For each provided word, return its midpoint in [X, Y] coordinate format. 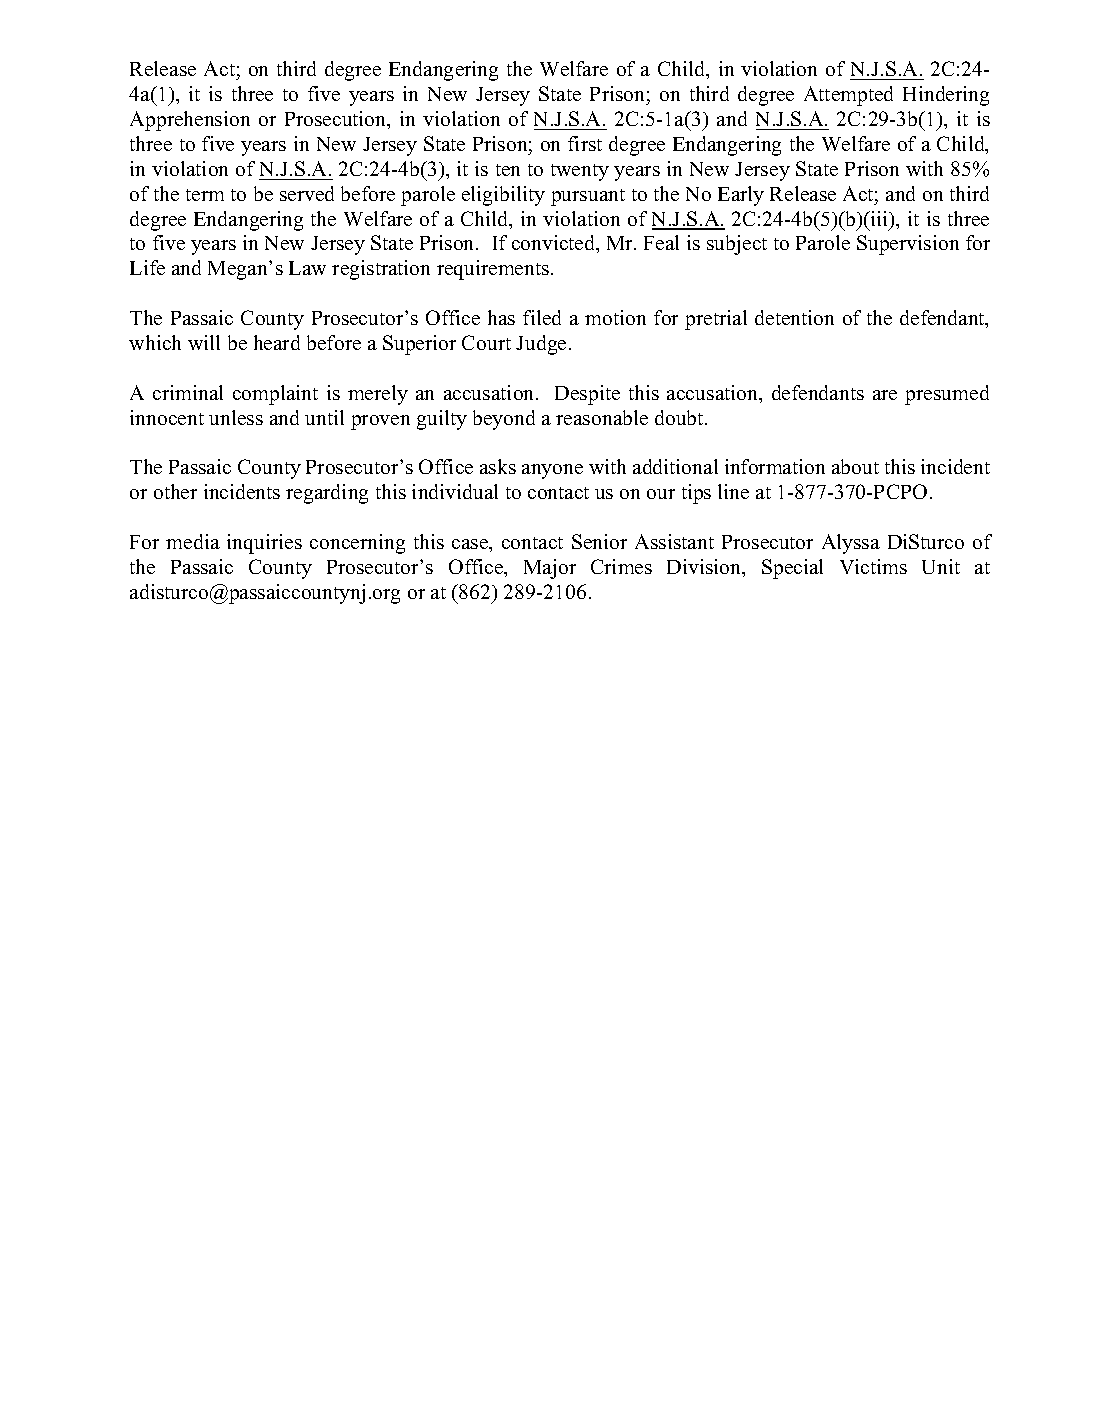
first [585, 143]
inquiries [264, 544]
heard [277, 342]
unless [236, 417]
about [855, 466]
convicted [555, 244]
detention [794, 317]
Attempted [848, 96]
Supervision [908, 245]
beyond [504, 420]
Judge [541, 345]
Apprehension [190, 121]
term [205, 195]
